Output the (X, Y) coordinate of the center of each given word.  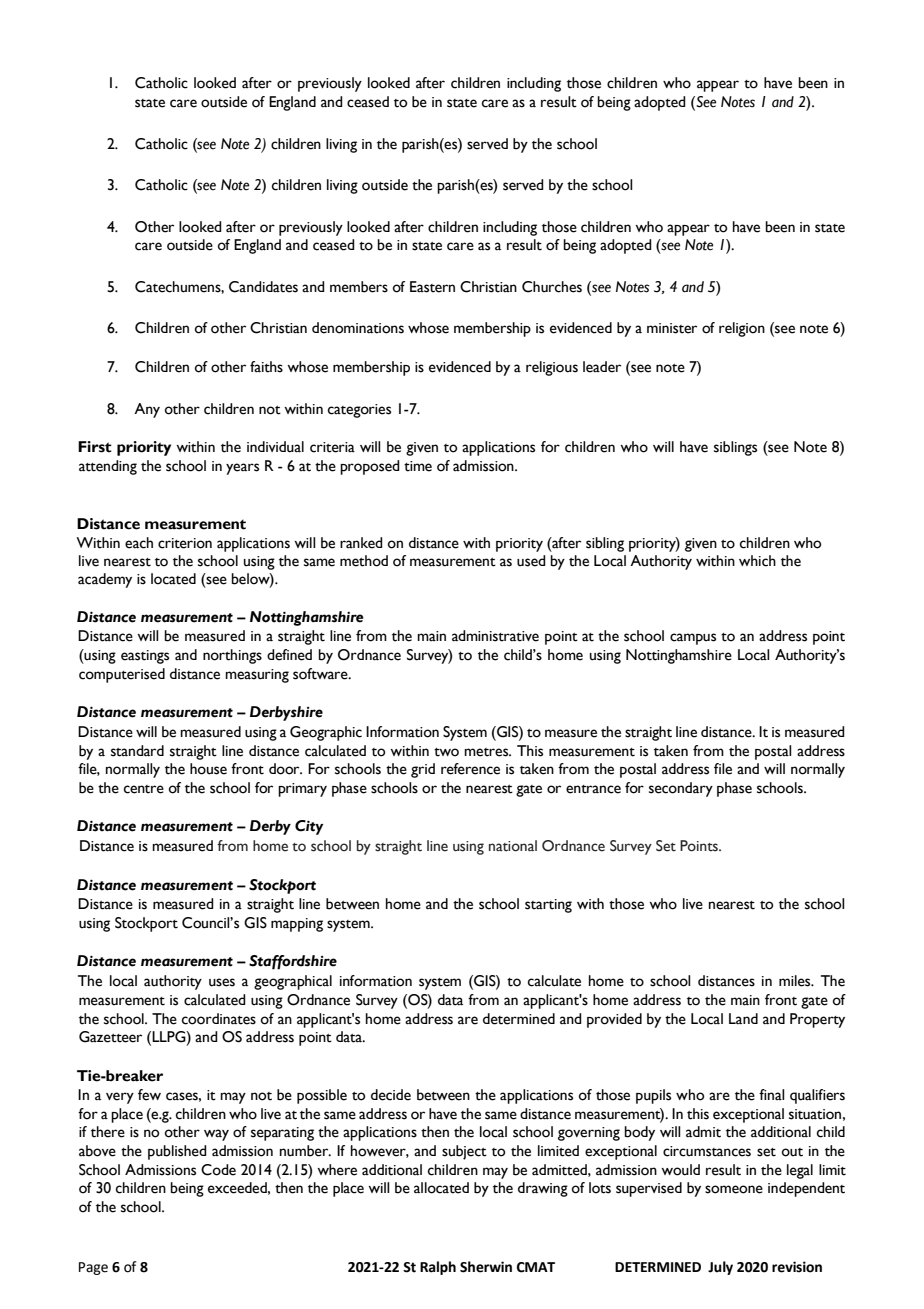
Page (93, 1268)
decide (391, 1095)
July (720, 1268)
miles (796, 981)
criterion (185, 543)
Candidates (263, 287)
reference (470, 769)
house (208, 769)
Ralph (438, 1268)
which (757, 561)
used (531, 561)
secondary (681, 789)
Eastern (432, 287)
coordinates (219, 1019)
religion (742, 329)
